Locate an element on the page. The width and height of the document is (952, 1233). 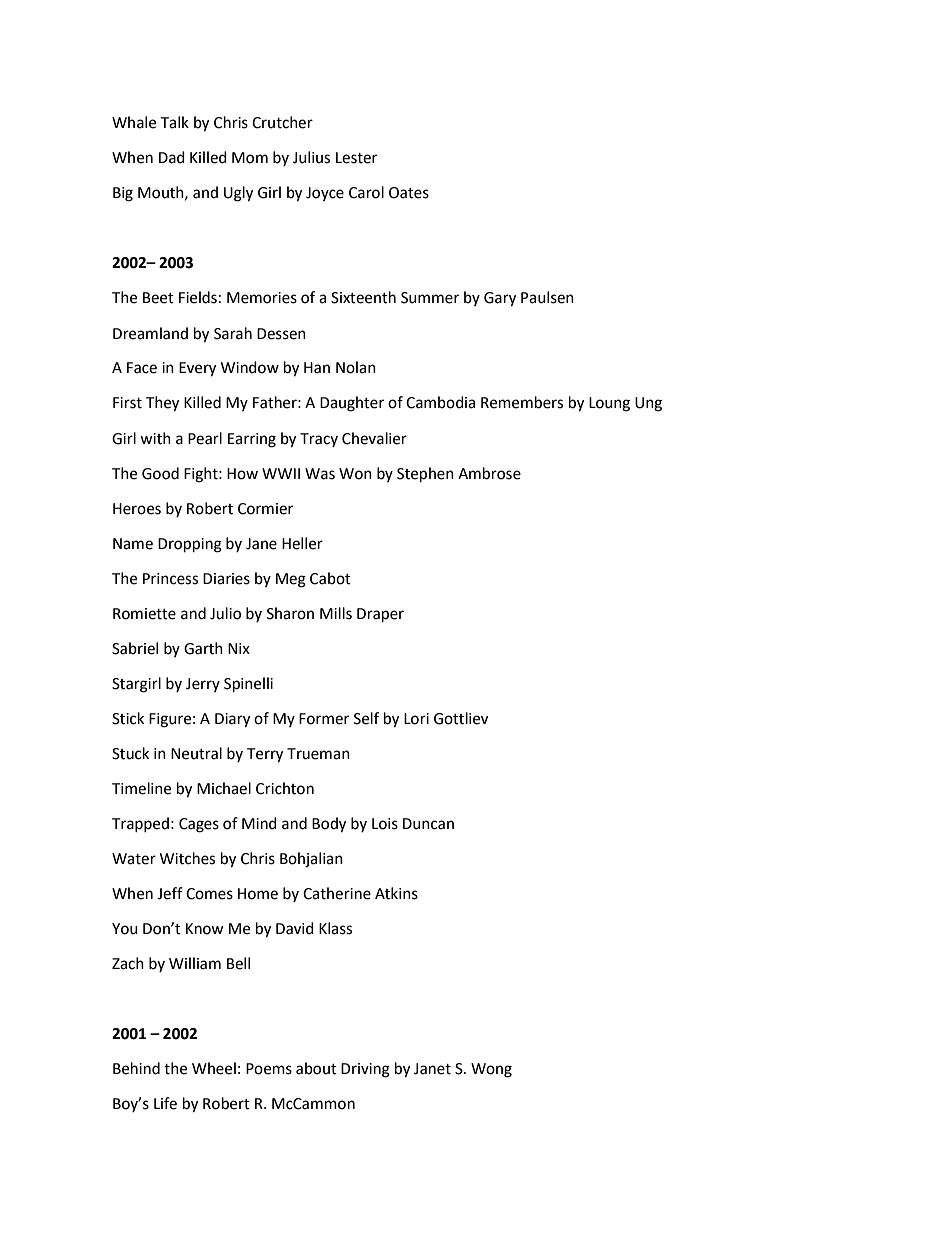
Was is located at coordinates (320, 474).
